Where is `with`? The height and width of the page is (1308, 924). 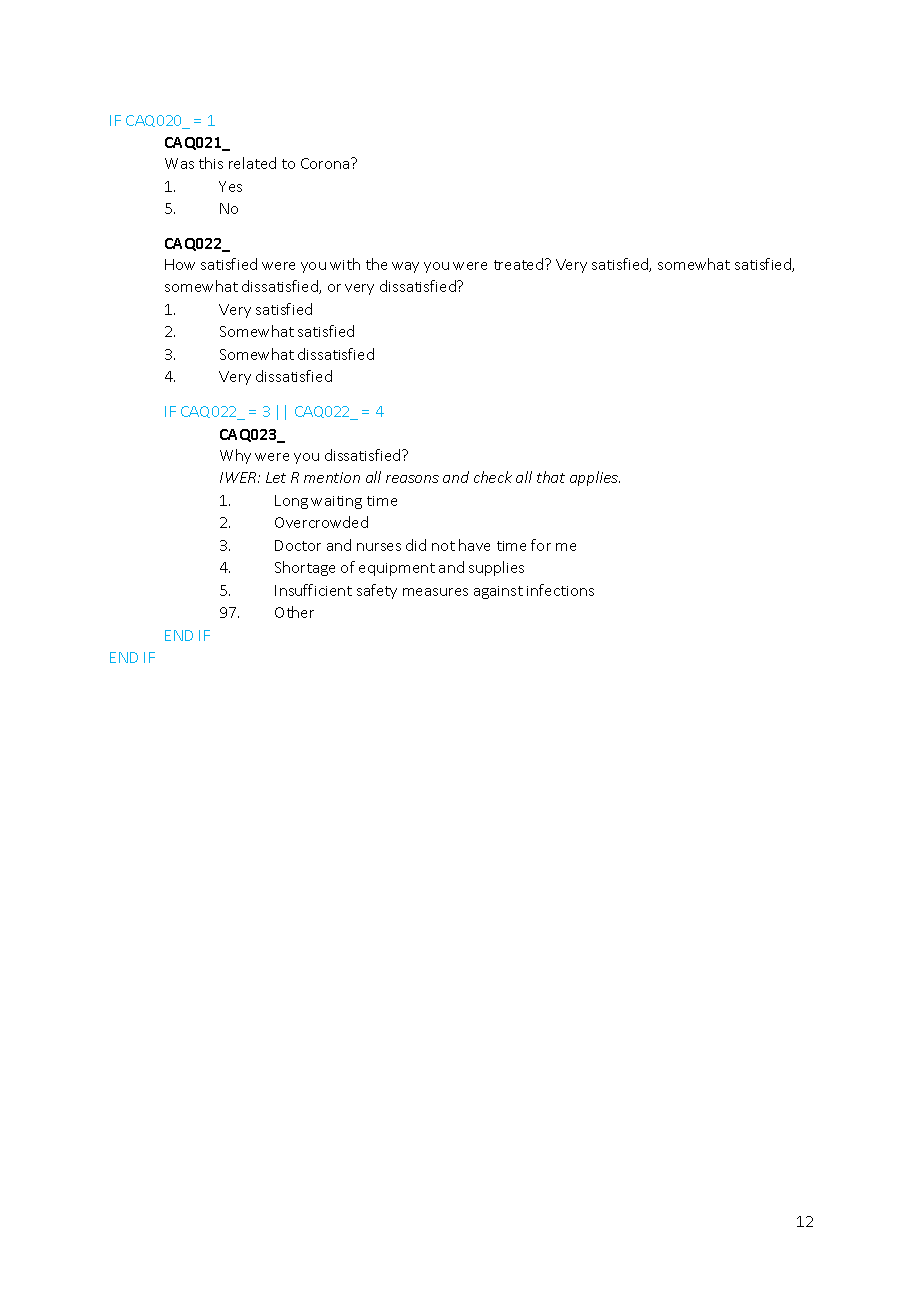
with is located at coordinates (345, 264).
